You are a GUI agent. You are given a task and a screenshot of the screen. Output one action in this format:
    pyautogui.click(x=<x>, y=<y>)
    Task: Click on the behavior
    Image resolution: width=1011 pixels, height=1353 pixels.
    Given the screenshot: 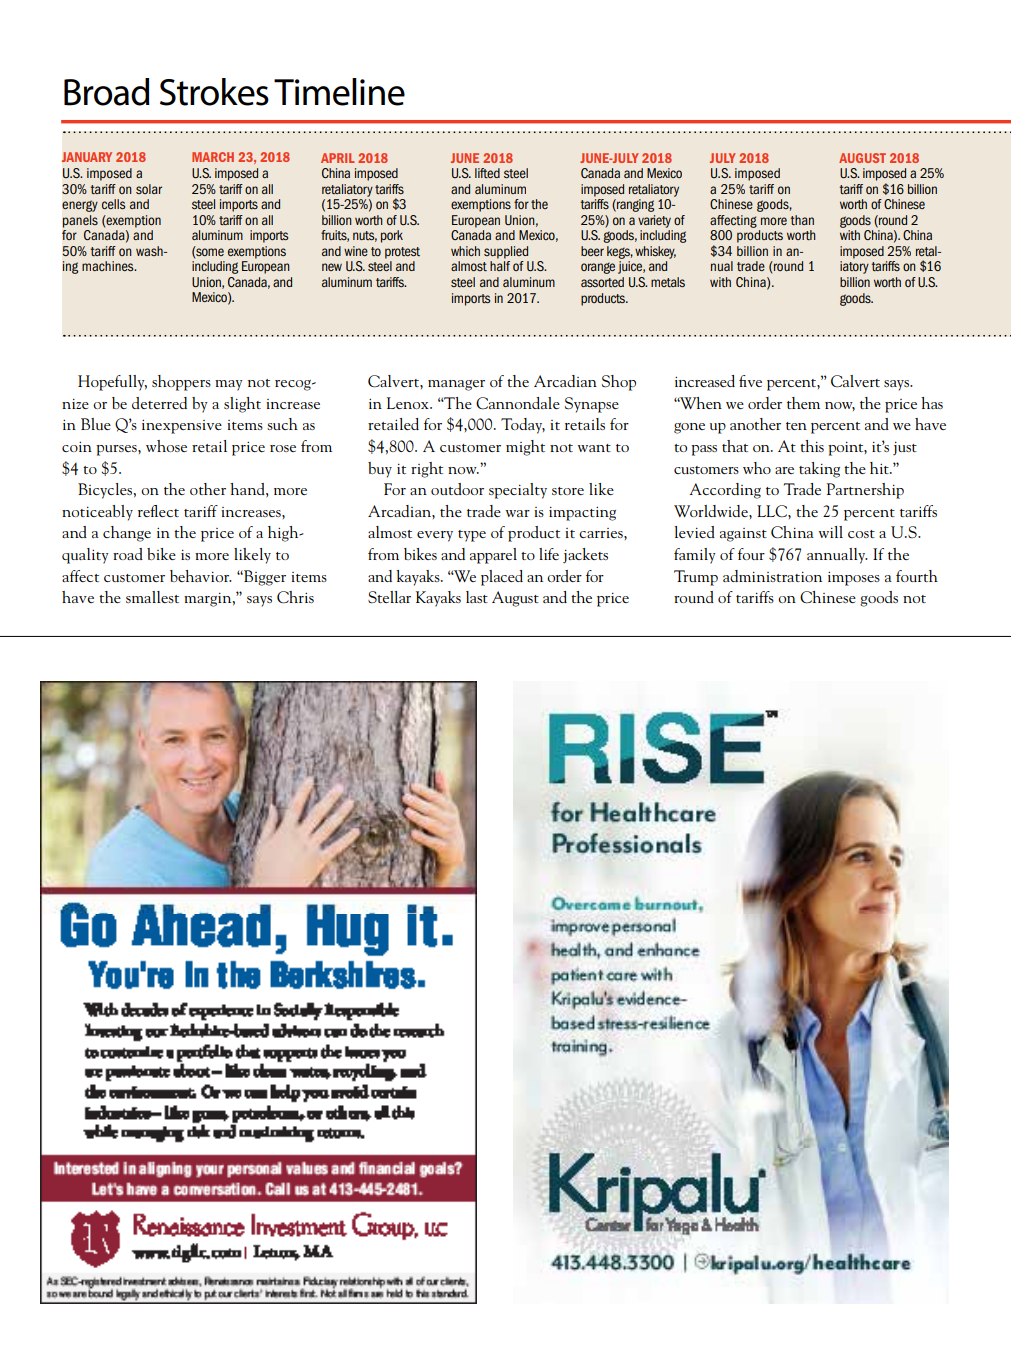 What is the action you would take?
    pyautogui.click(x=201, y=576)
